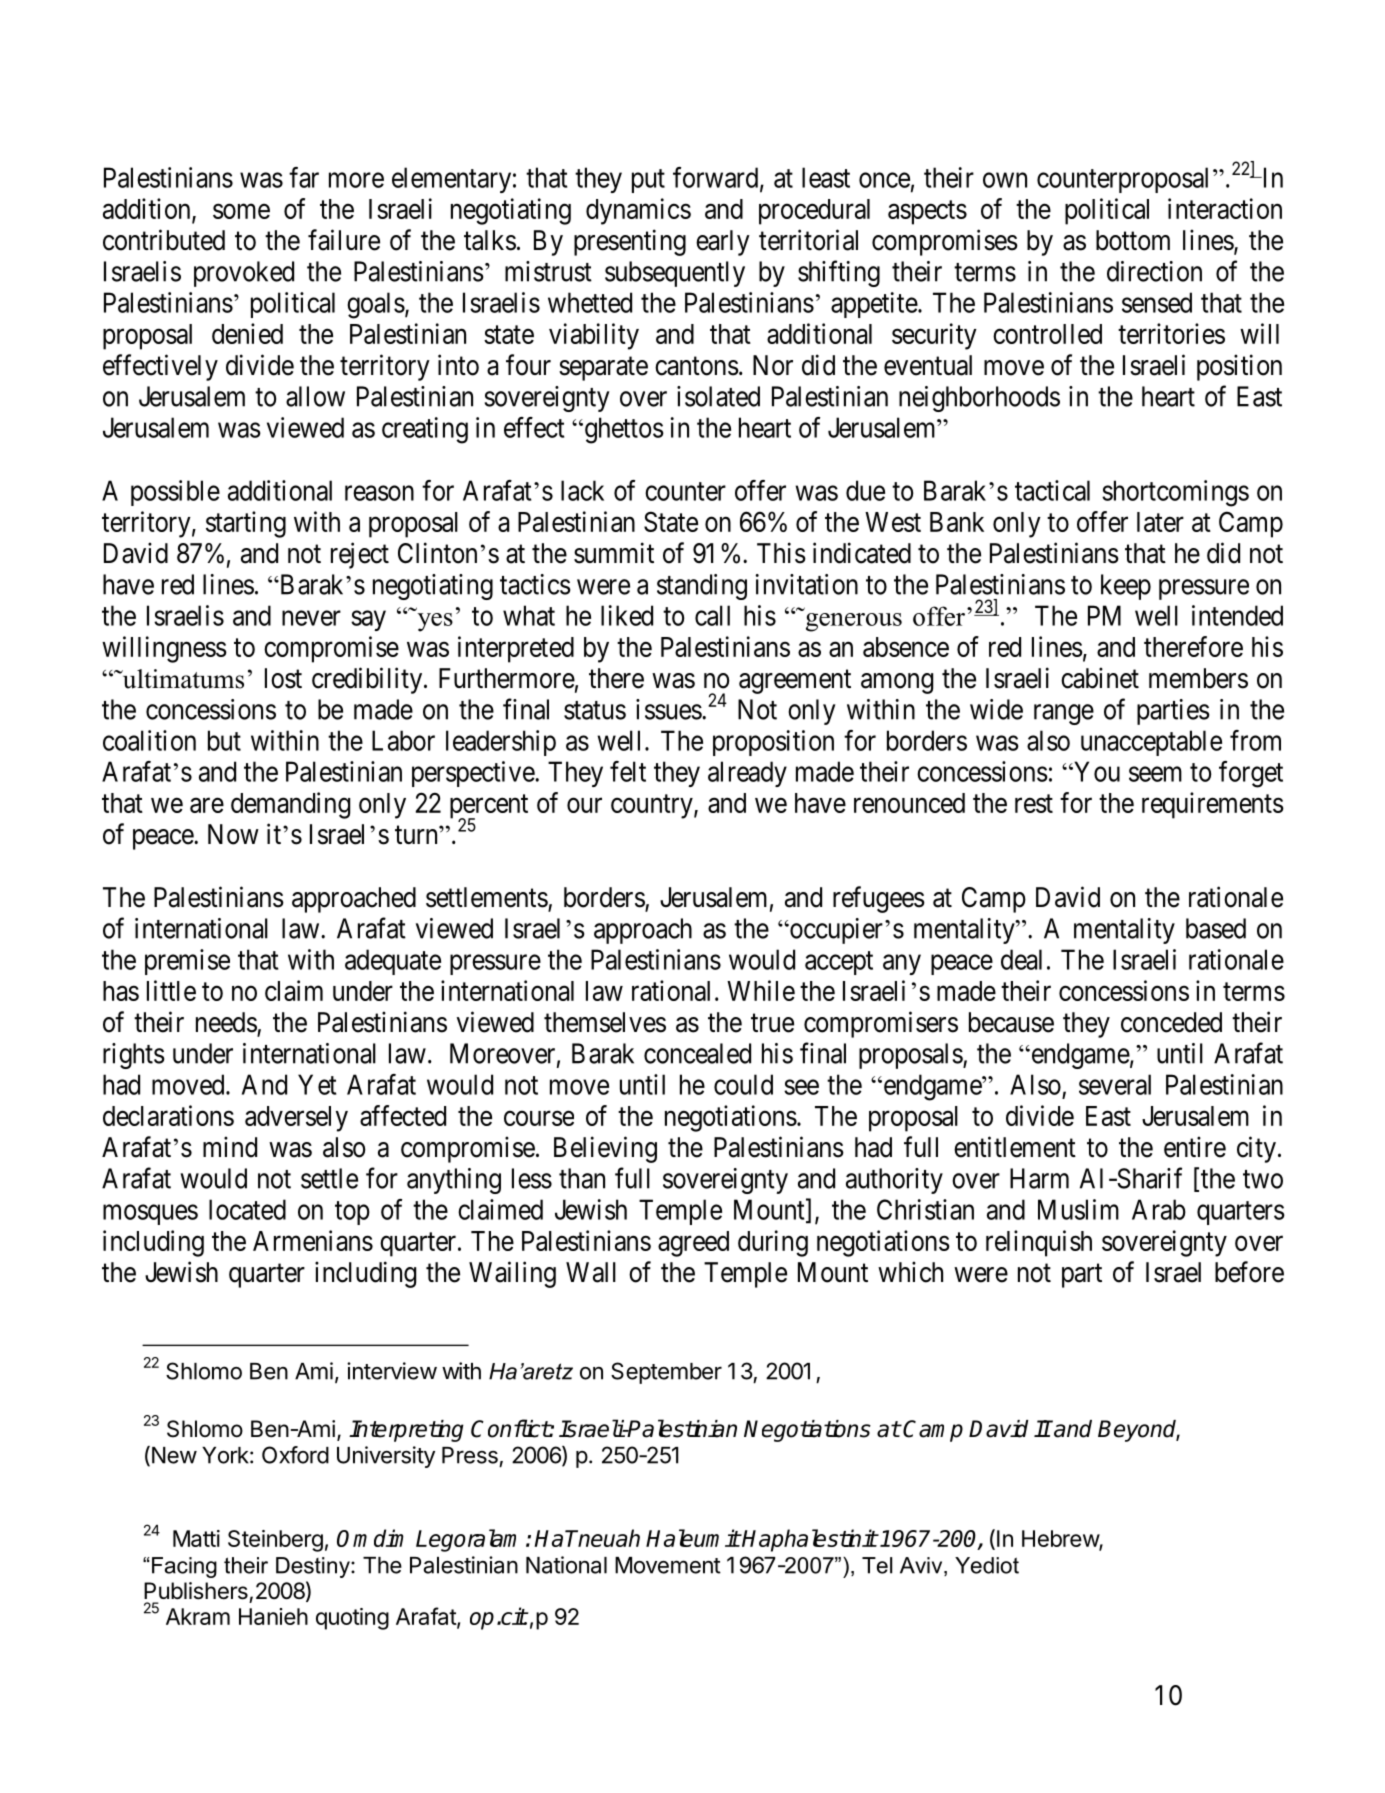  Describe the element at coordinates (246, 524) in the screenshot. I see `starting` at that location.
